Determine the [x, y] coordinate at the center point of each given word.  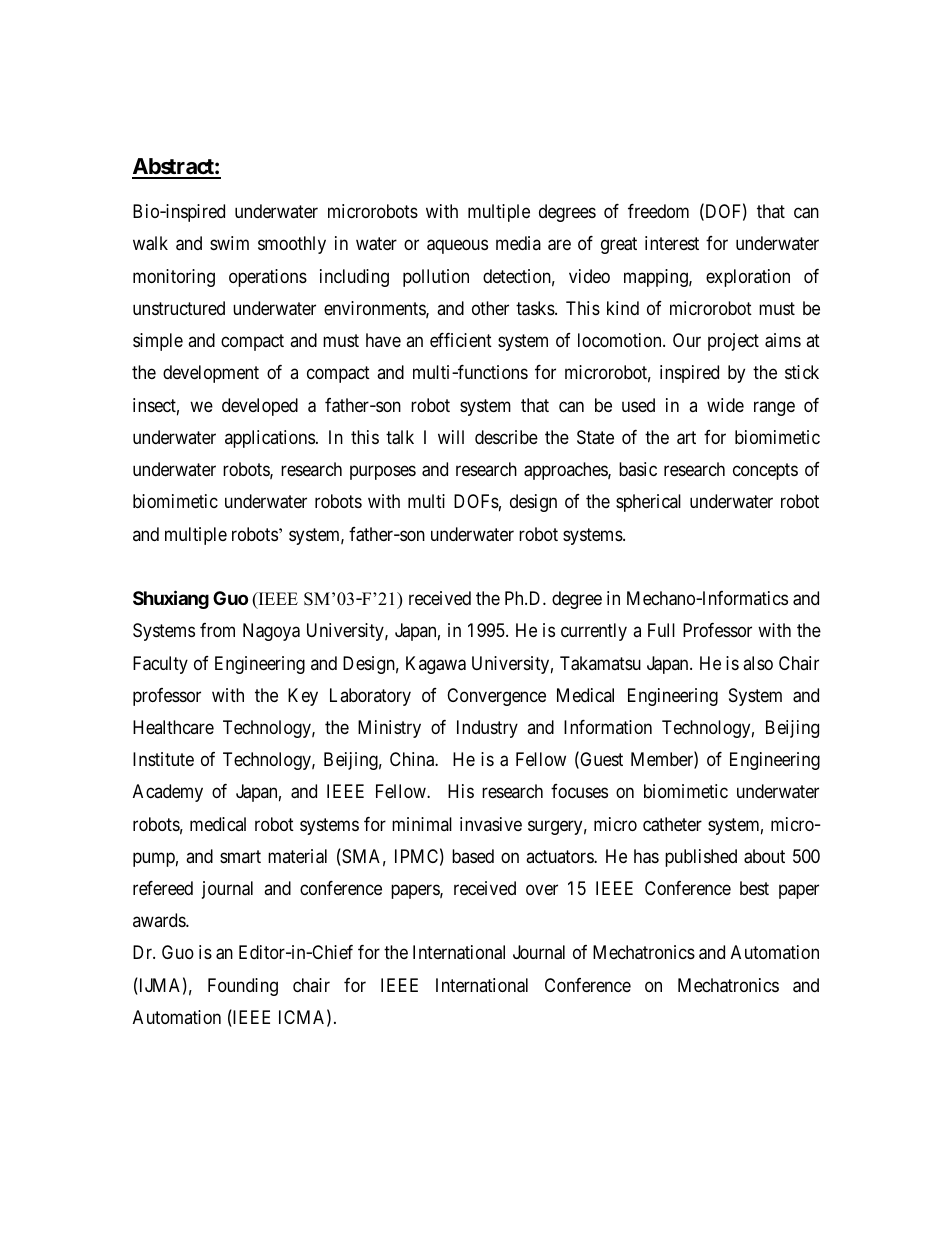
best [754, 888]
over [542, 889]
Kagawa [436, 665]
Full [661, 630]
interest [672, 243]
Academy [168, 793]
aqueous [457, 247]
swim [229, 243]
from [217, 630]
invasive [491, 824]
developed [260, 407]
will [451, 437]
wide [725, 405]
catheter [672, 824]
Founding [243, 987]
